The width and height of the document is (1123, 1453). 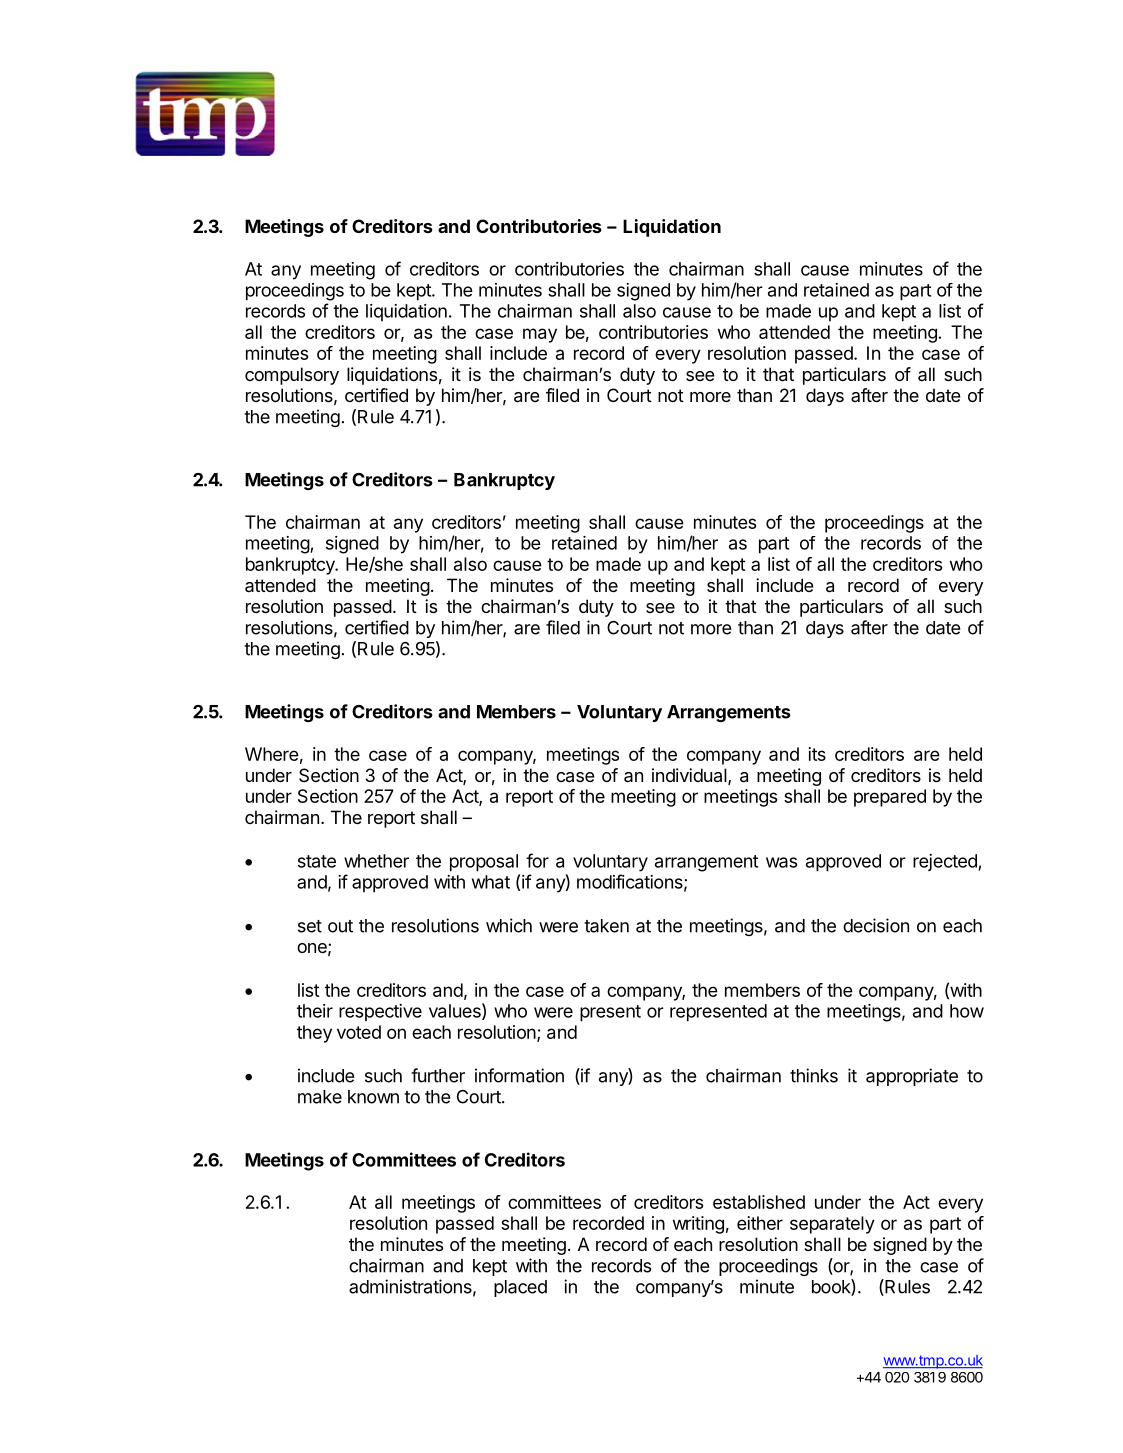 What do you see at coordinates (698, 1225) in the document?
I see `writing` at bounding box center [698, 1225].
